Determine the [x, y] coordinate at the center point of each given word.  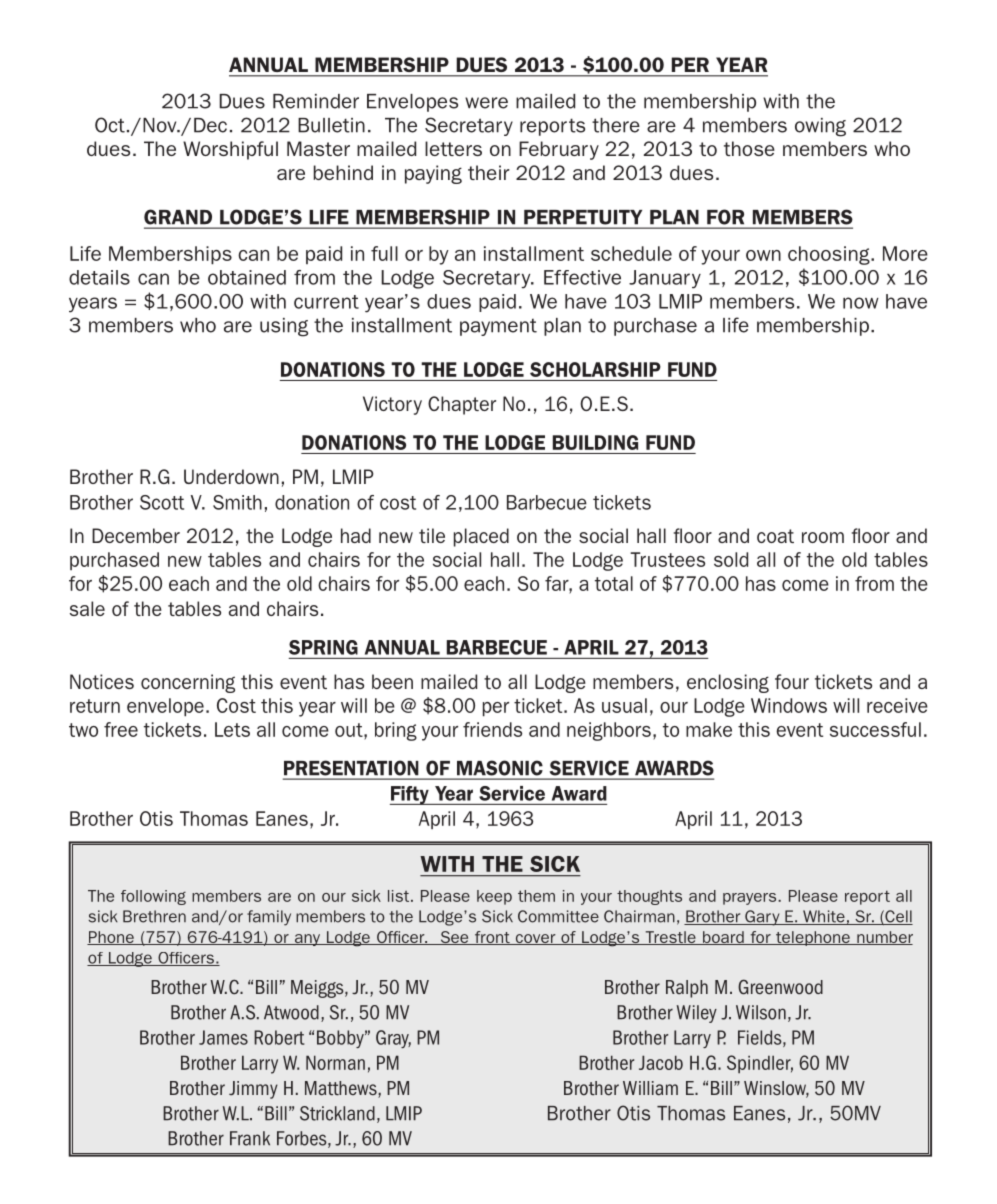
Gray [393, 1039]
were [486, 103]
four [792, 681]
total [614, 583]
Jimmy [253, 1090]
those [749, 148]
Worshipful [230, 150]
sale [87, 608]
